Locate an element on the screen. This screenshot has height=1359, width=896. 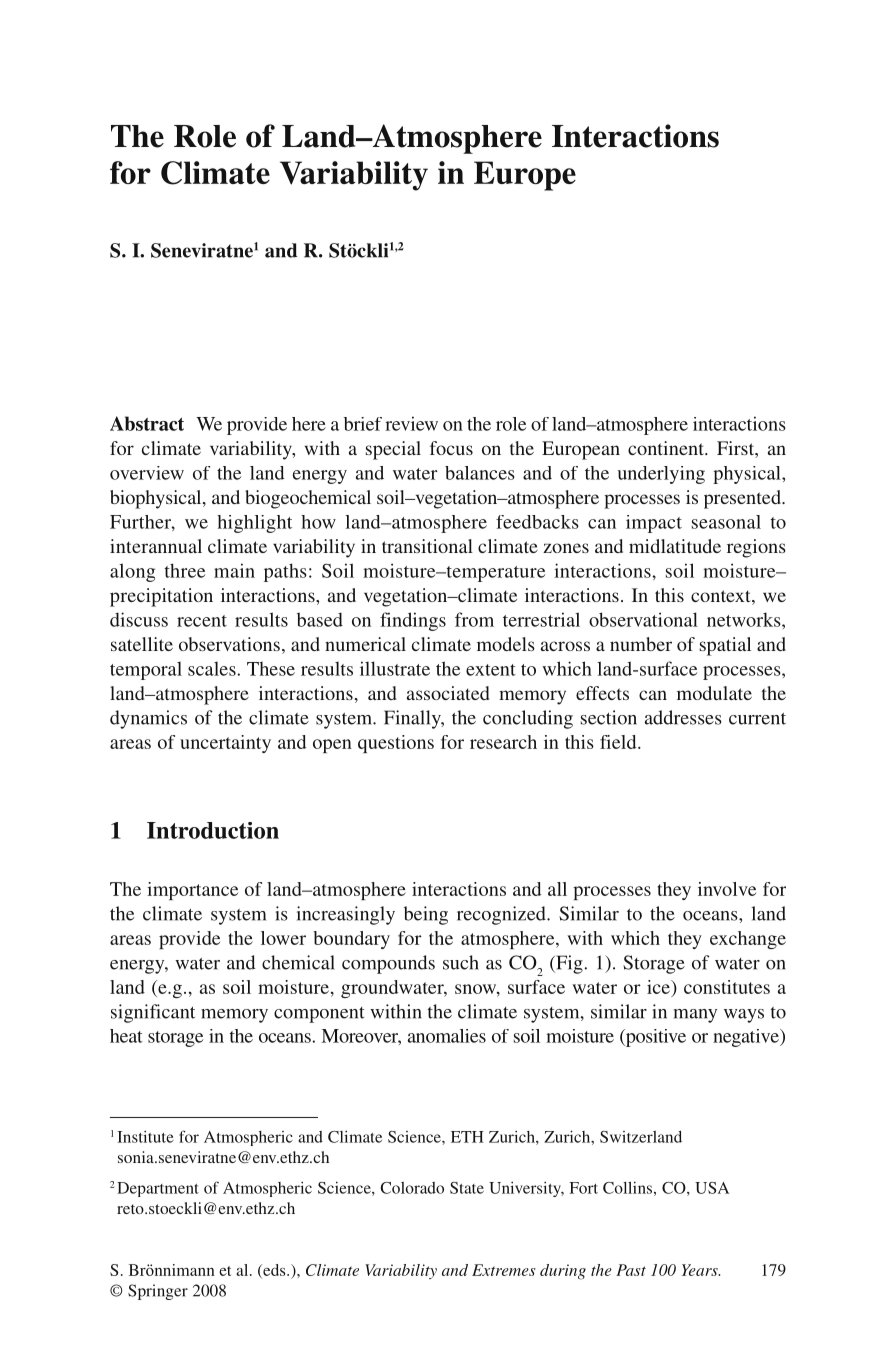
negative is located at coordinates (747, 1038).
